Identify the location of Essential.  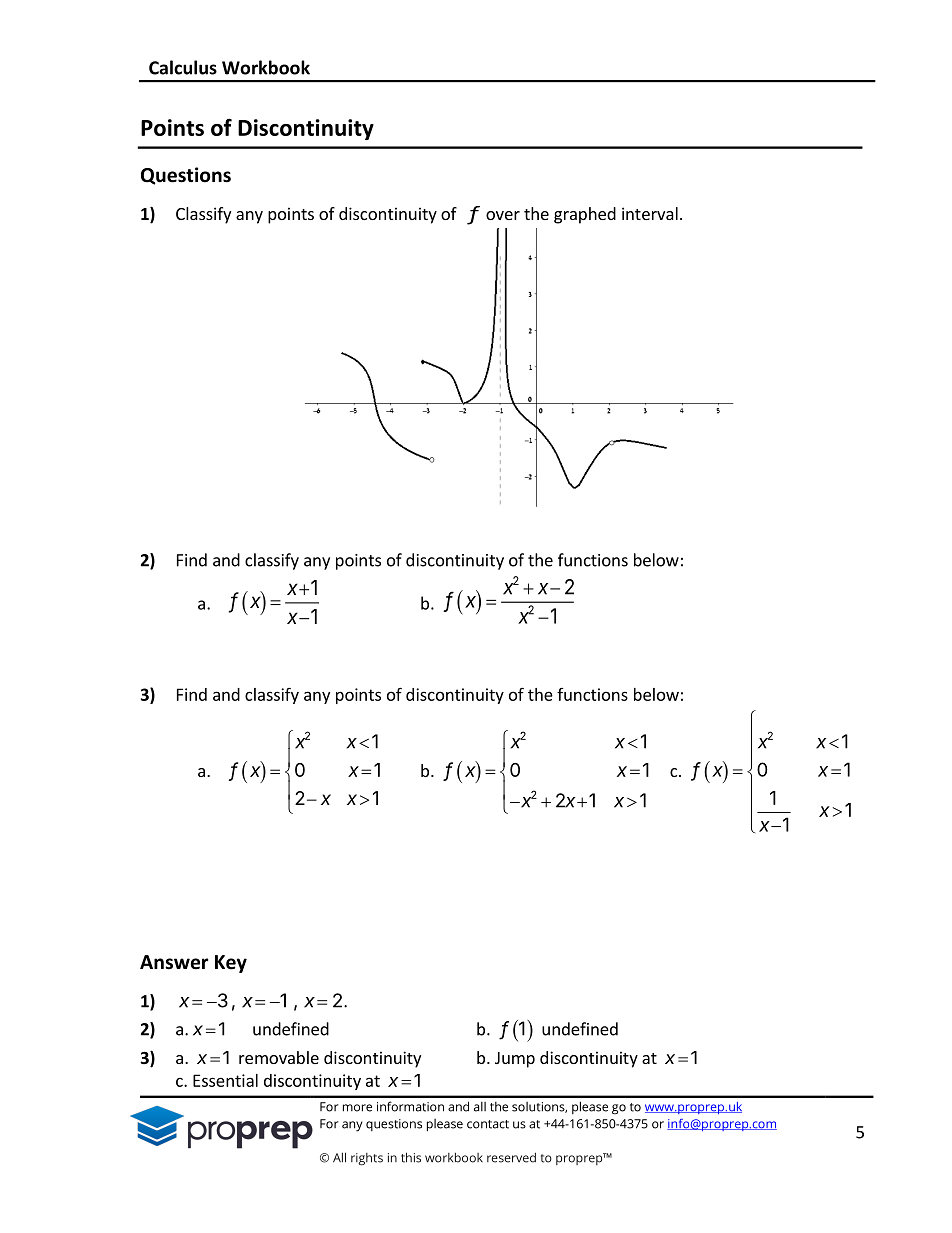
(225, 1080).
